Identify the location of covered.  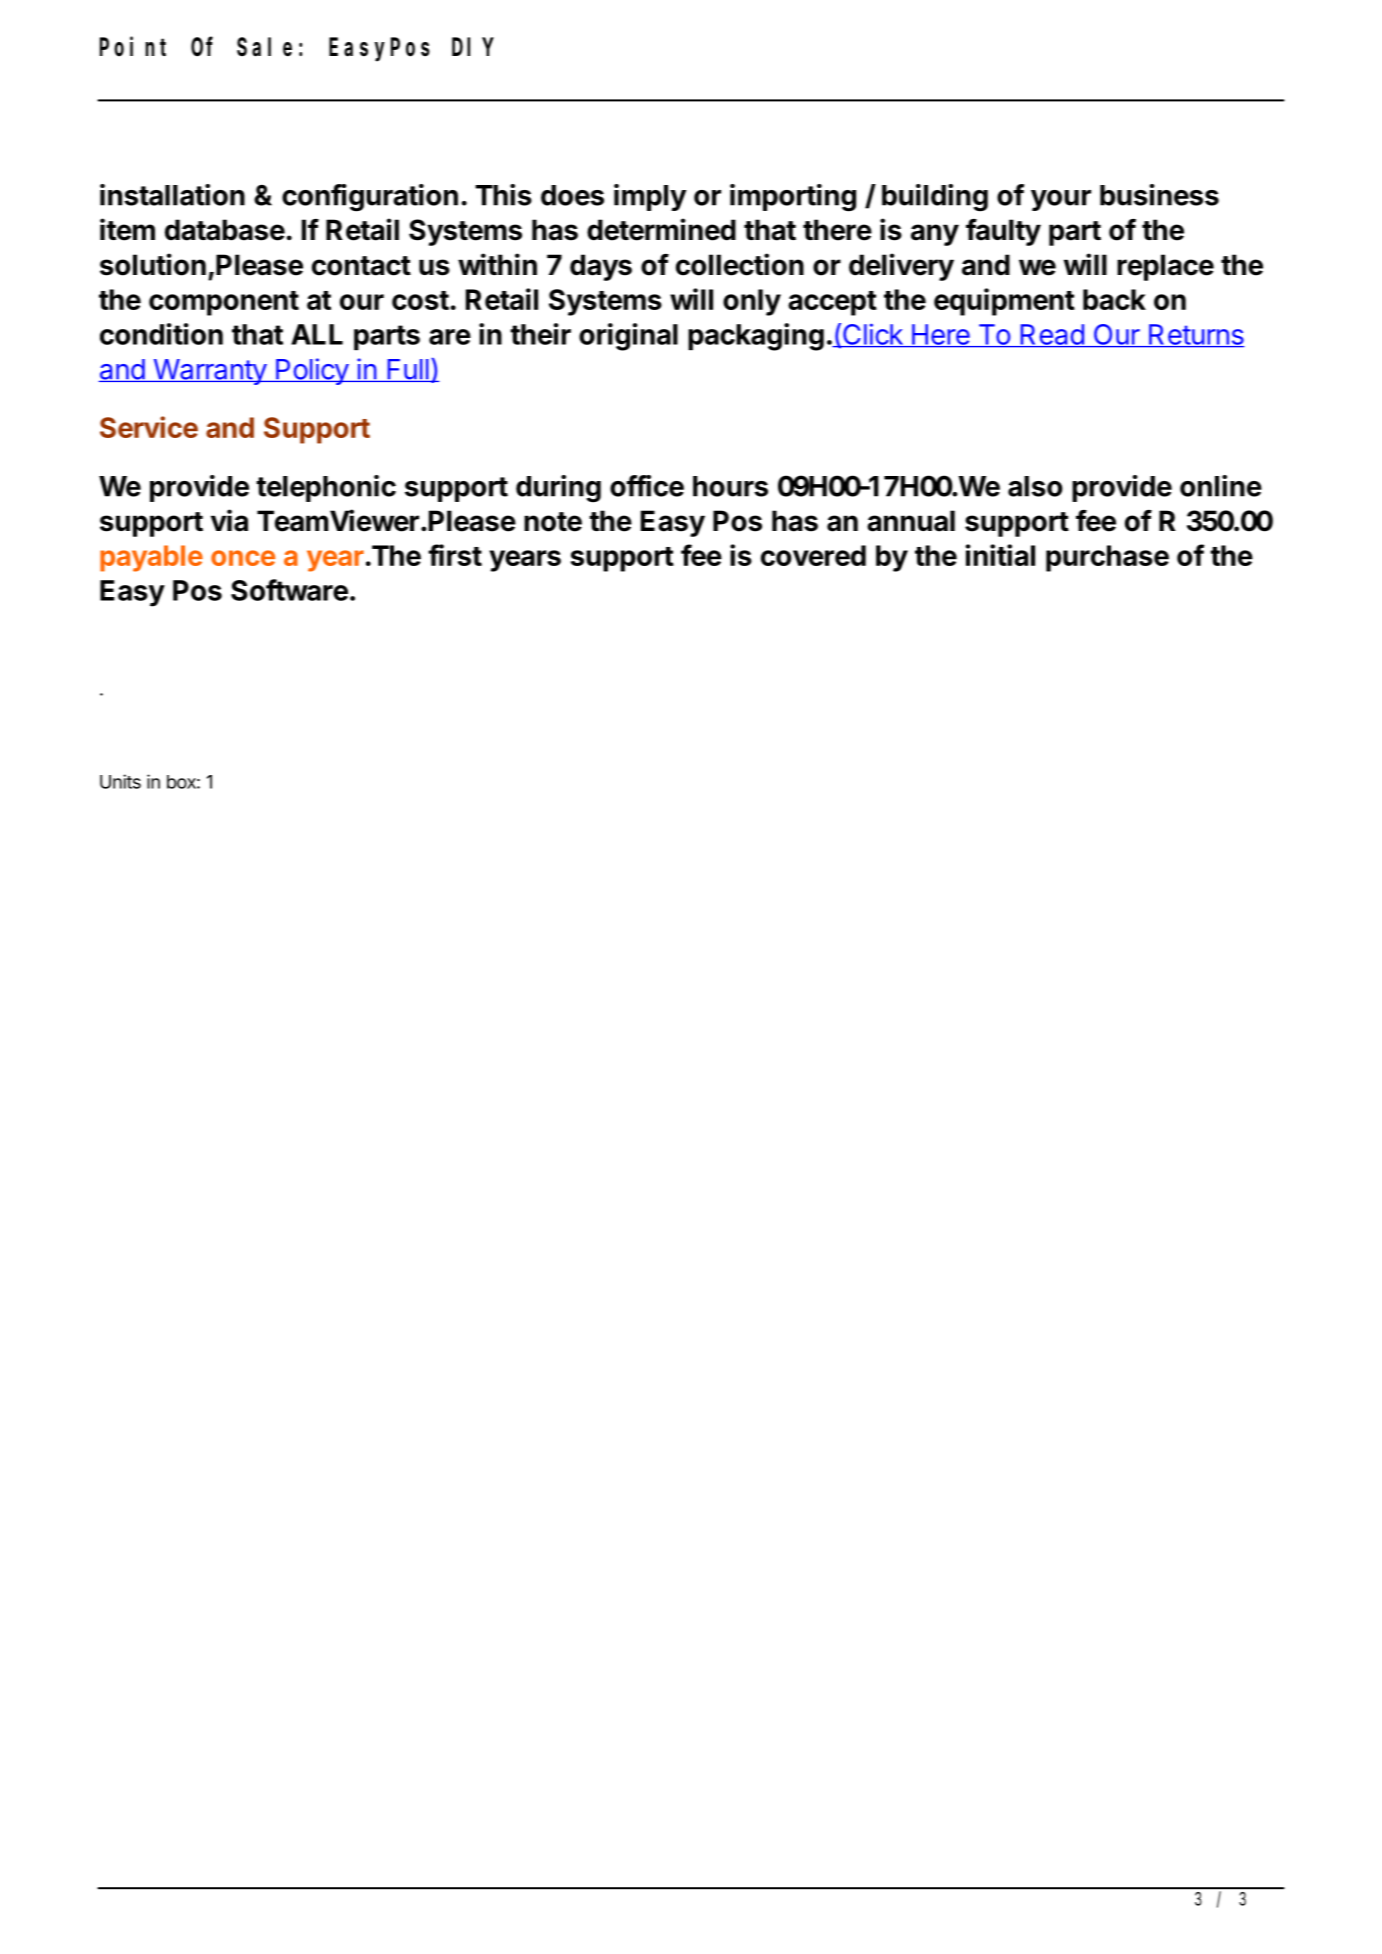
(813, 555).
